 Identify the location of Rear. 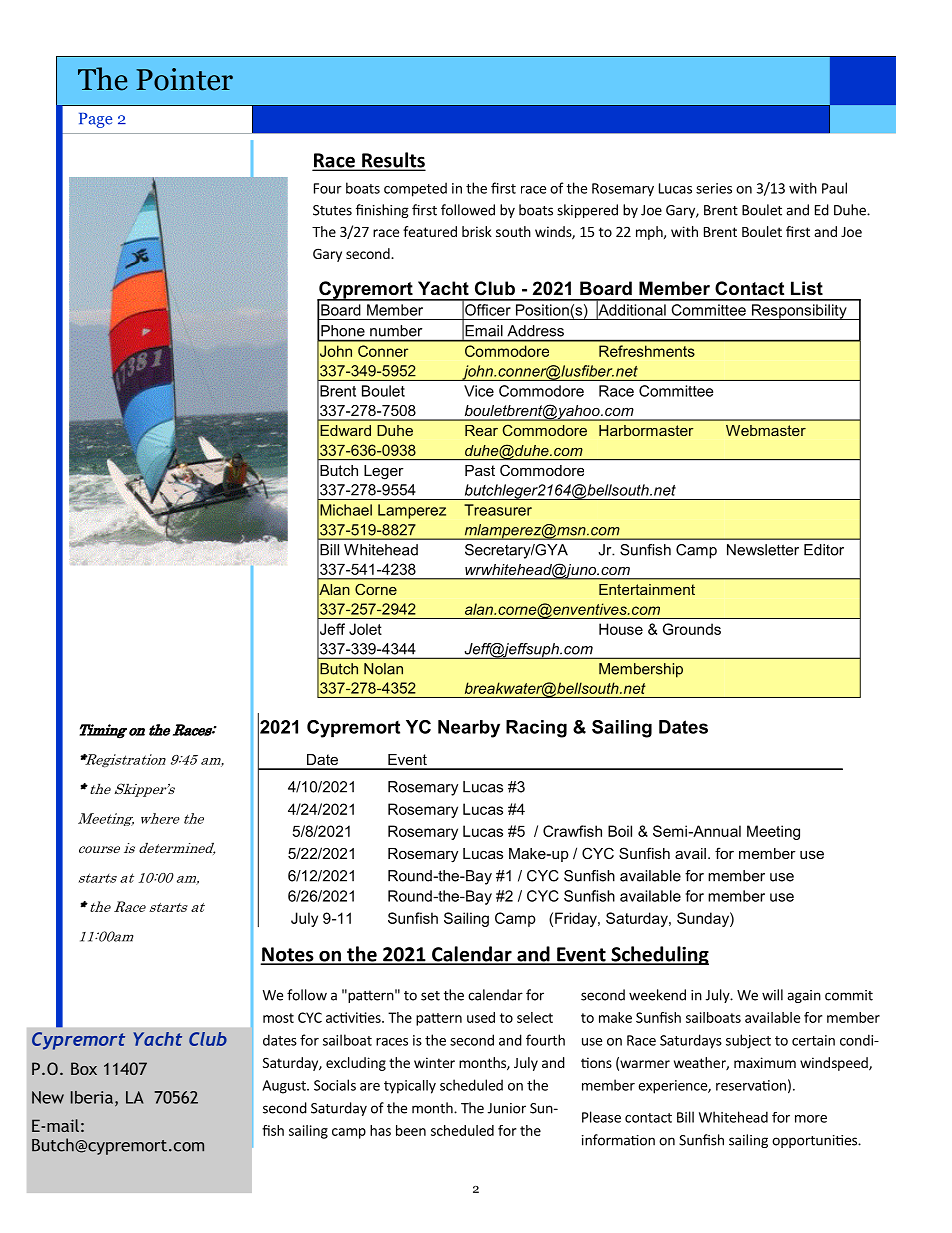
(481, 430).
